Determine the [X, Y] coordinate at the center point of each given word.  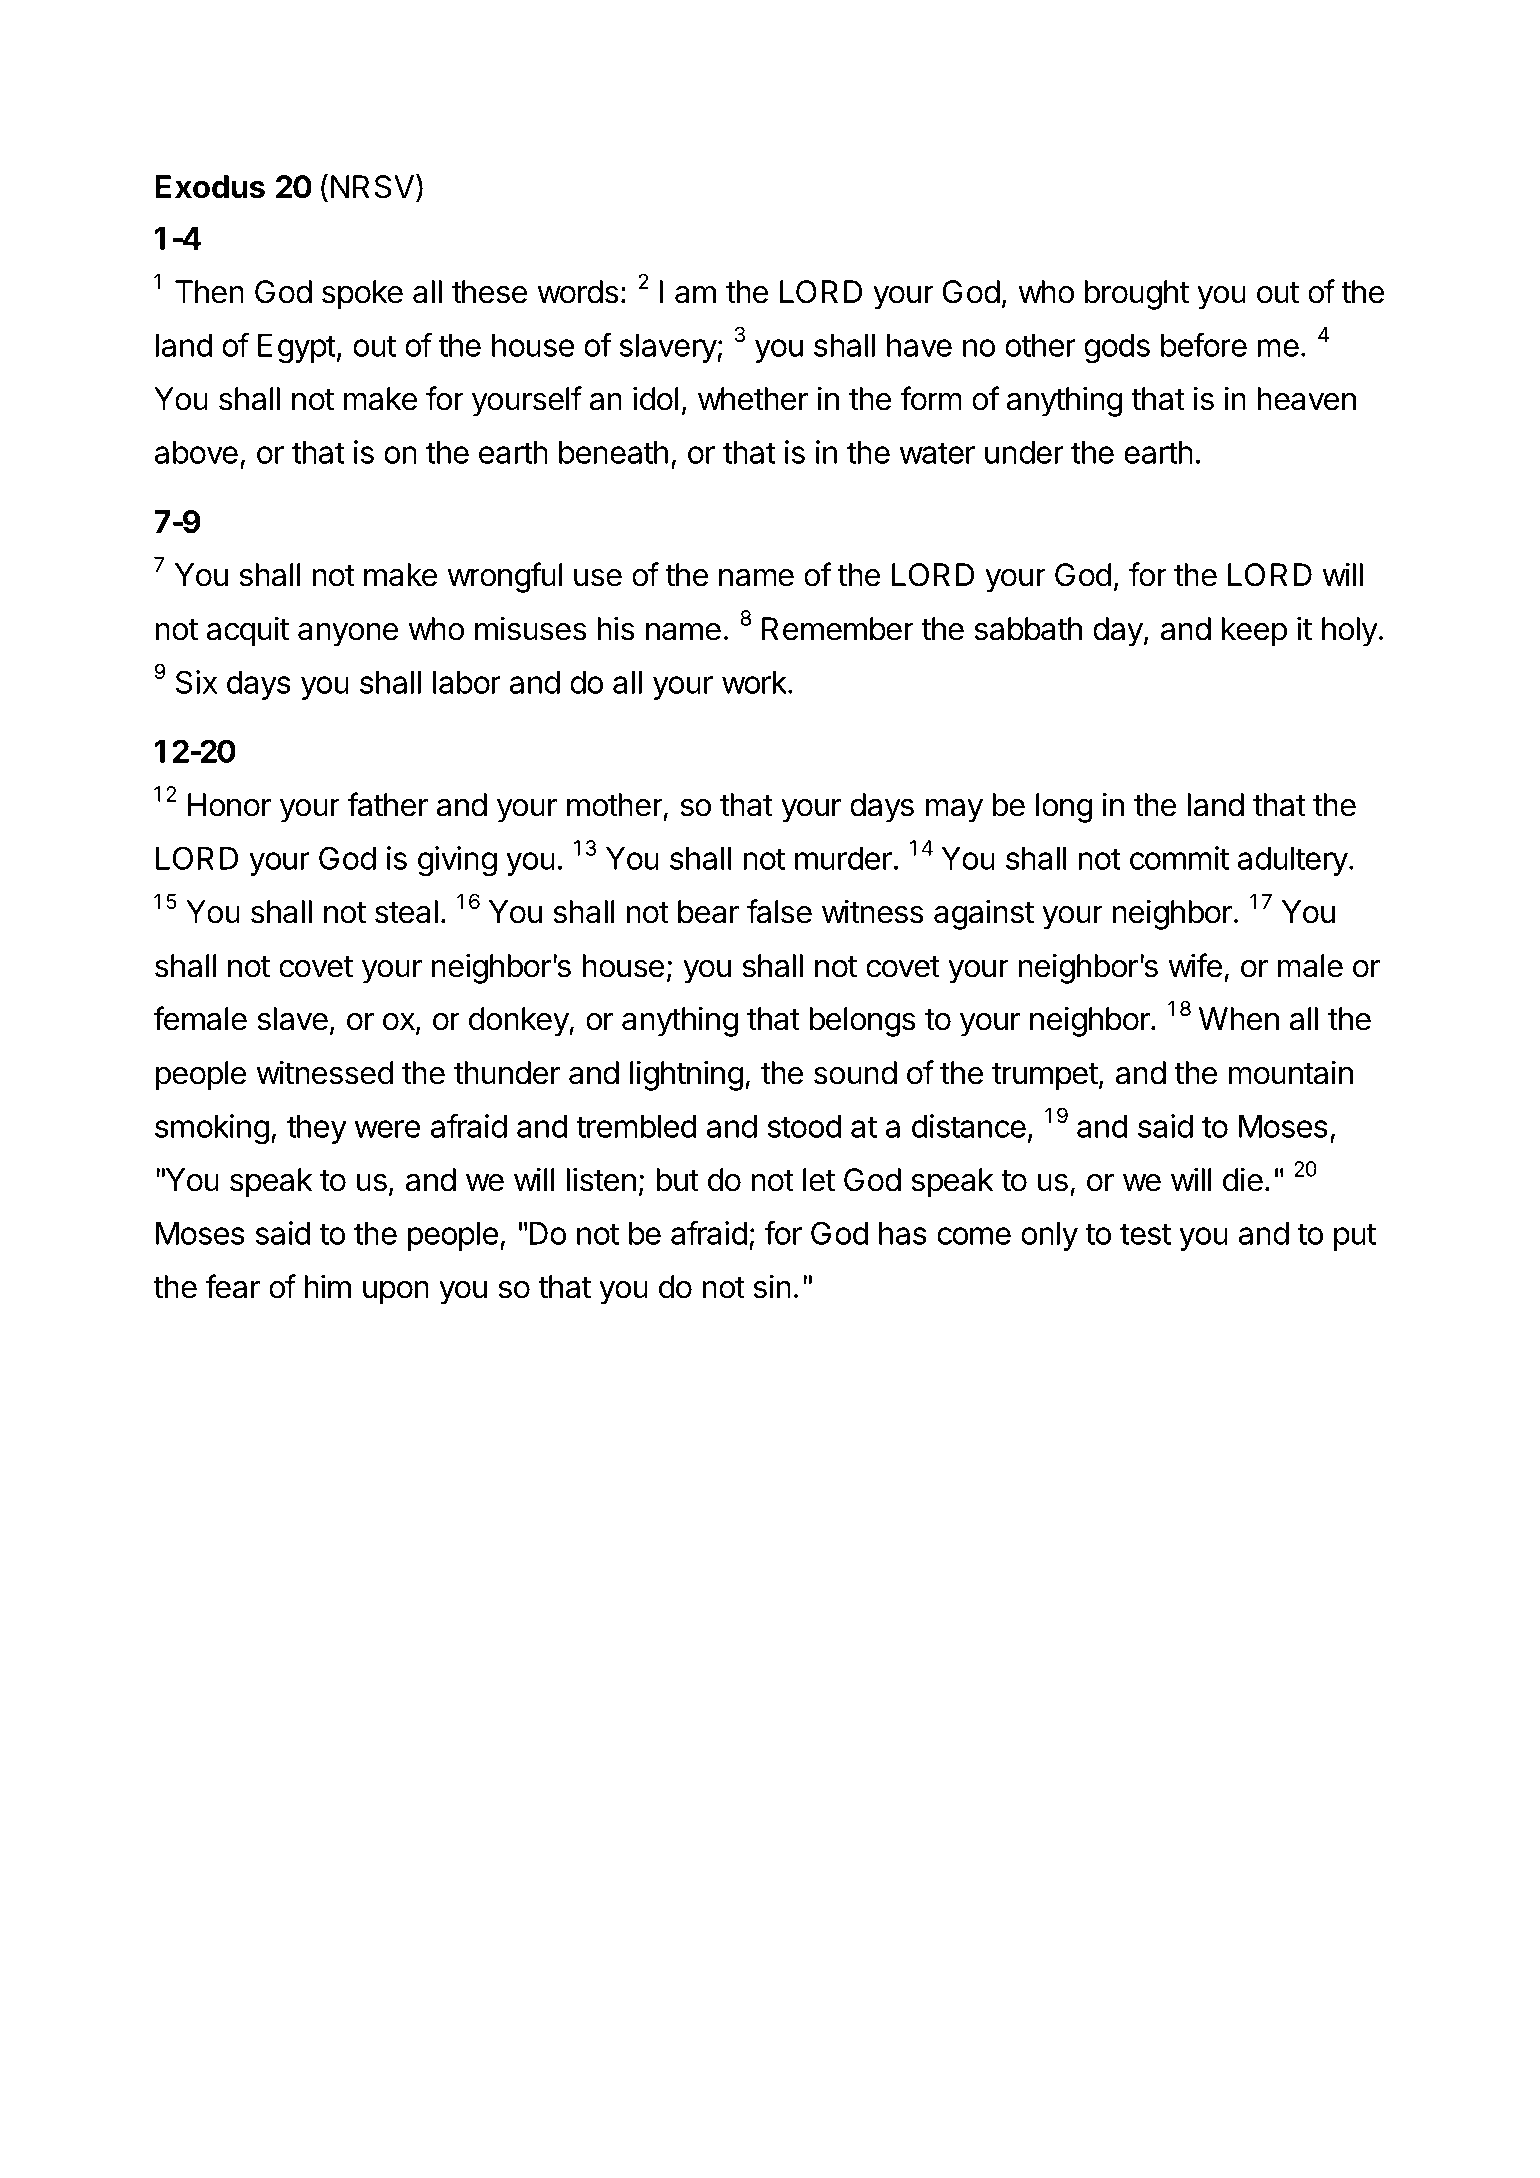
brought [1137, 295]
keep [1254, 632]
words [578, 292]
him [328, 1286]
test [1145, 1234]
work [755, 682]
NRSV [372, 187]
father [387, 804]
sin [772, 1286]
